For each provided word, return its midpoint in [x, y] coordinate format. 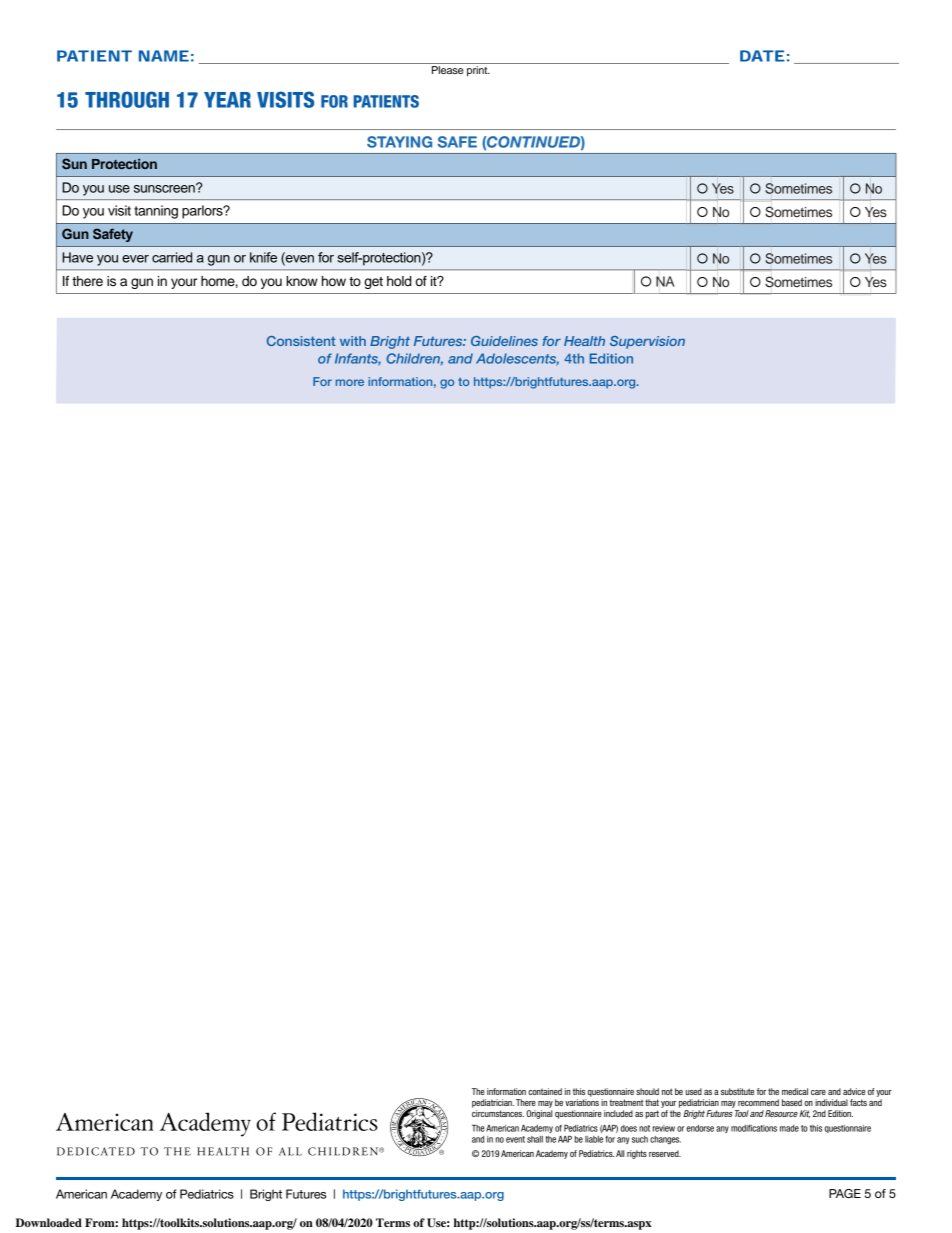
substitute [737, 1091]
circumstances [498, 1113]
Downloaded [49, 1222]
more [350, 382]
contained [545, 1091]
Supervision [647, 342]
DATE [762, 56]
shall [535, 1139]
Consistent [301, 341]
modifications [754, 1128]
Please [448, 70]
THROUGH [127, 99]
